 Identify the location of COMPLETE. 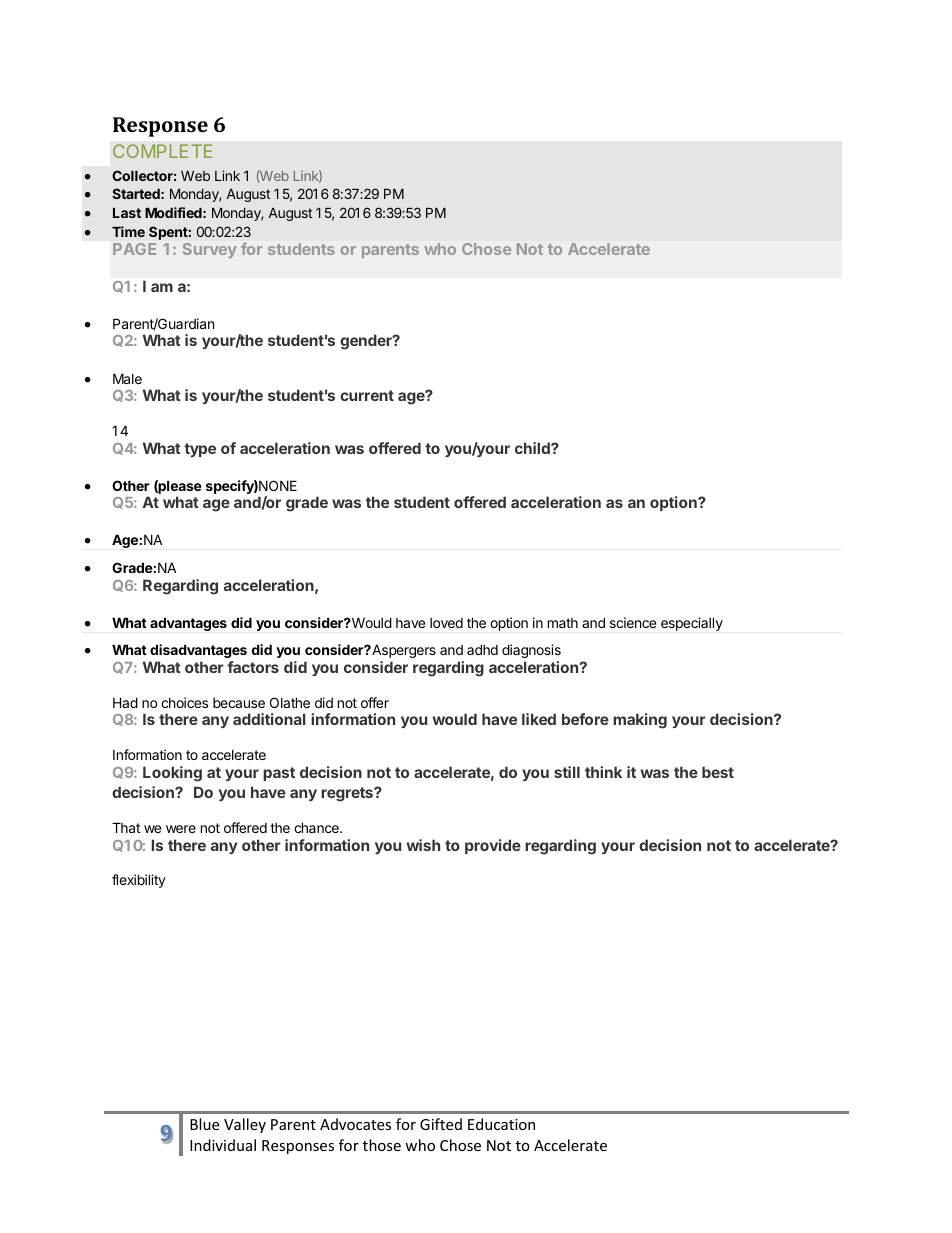
(162, 151).
